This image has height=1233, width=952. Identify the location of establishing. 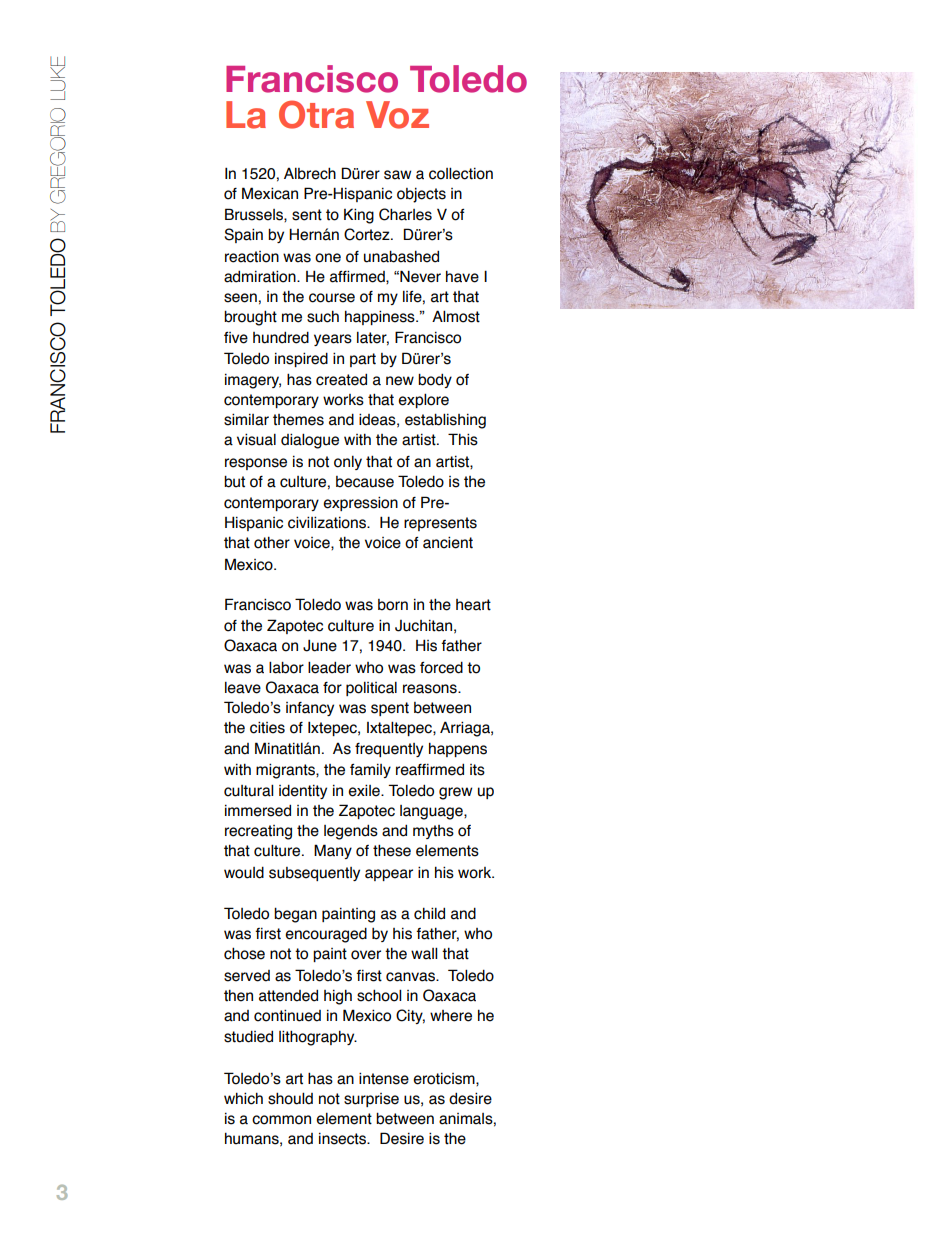
(445, 421).
